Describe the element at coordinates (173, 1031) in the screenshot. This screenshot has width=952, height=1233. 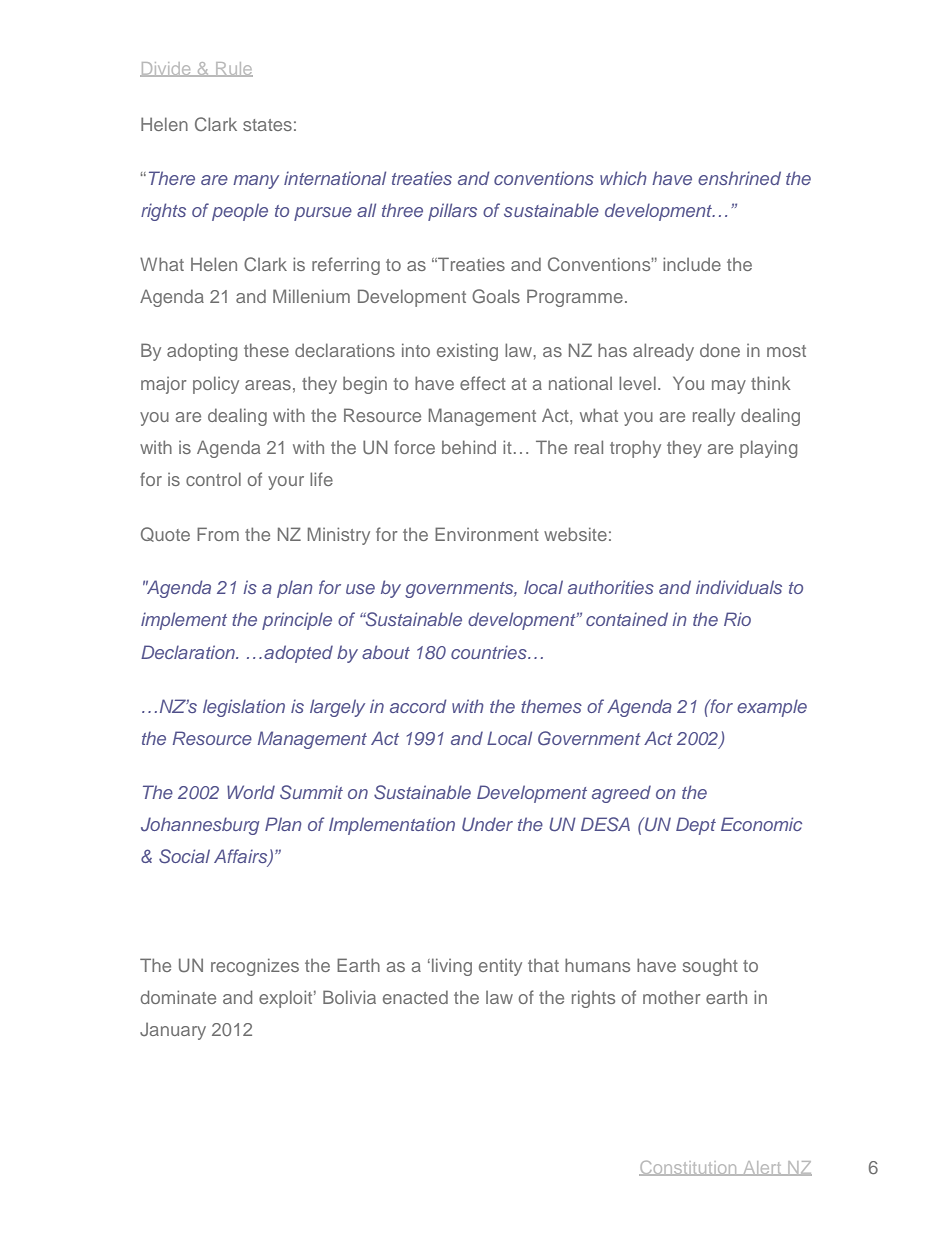
I see `January` at that location.
